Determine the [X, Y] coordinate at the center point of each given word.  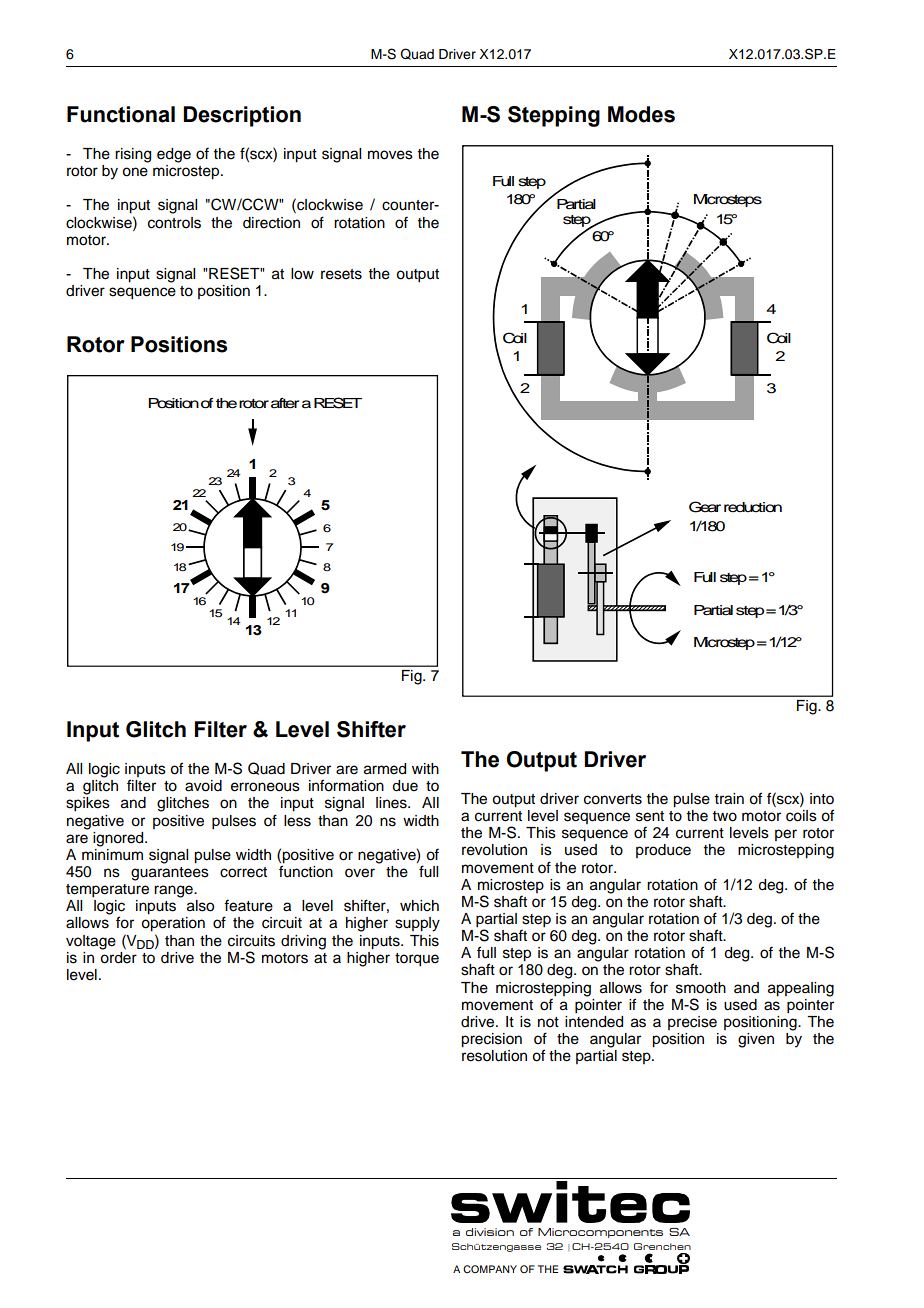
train [729, 799]
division [490, 1232]
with [425, 768]
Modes [641, 114]
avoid [203, 786]
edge [174, 155]
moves [390, 155]
